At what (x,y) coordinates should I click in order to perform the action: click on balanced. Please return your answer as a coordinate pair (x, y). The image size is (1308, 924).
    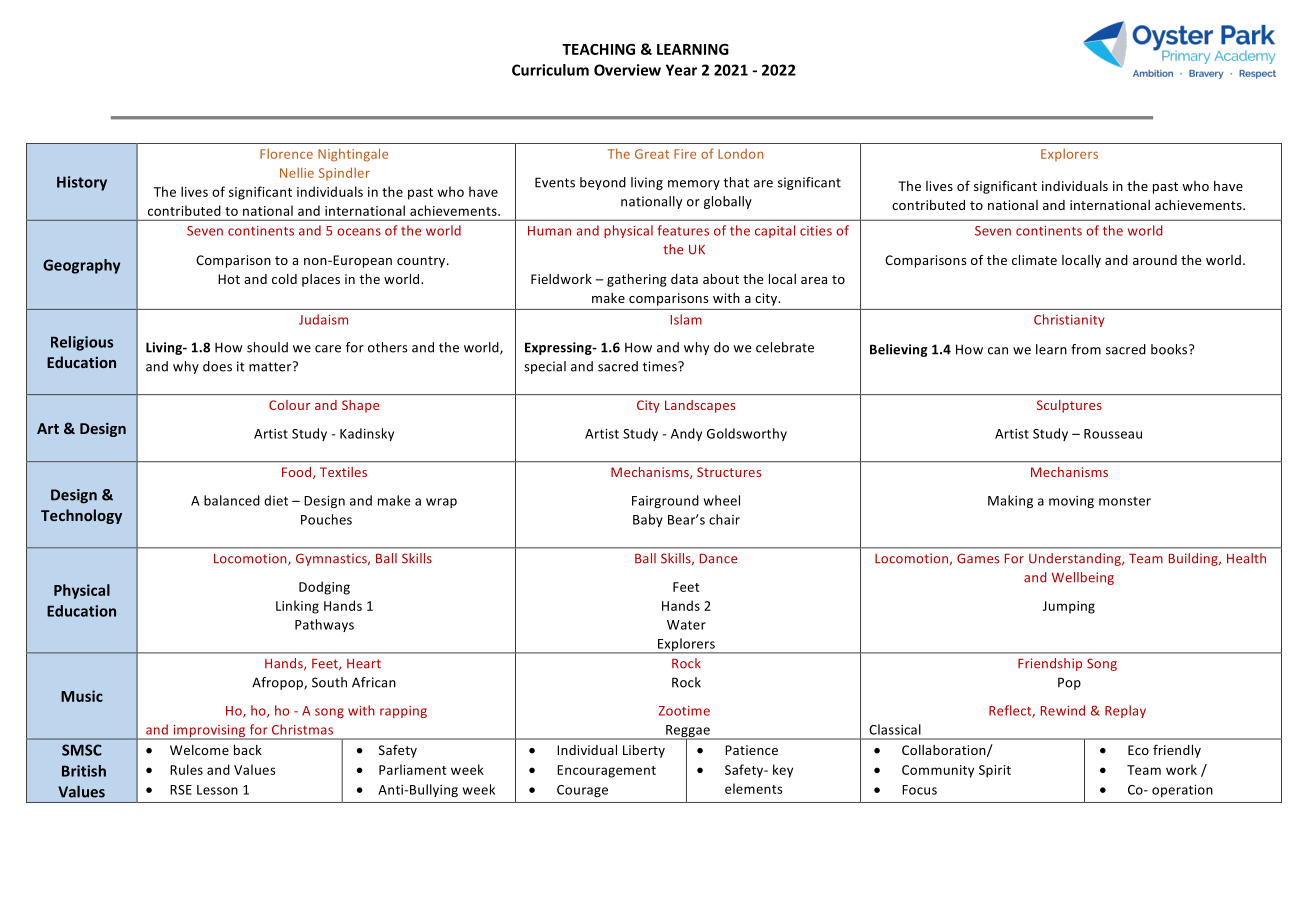
    Looking at the image, I should click on (232, 500).
